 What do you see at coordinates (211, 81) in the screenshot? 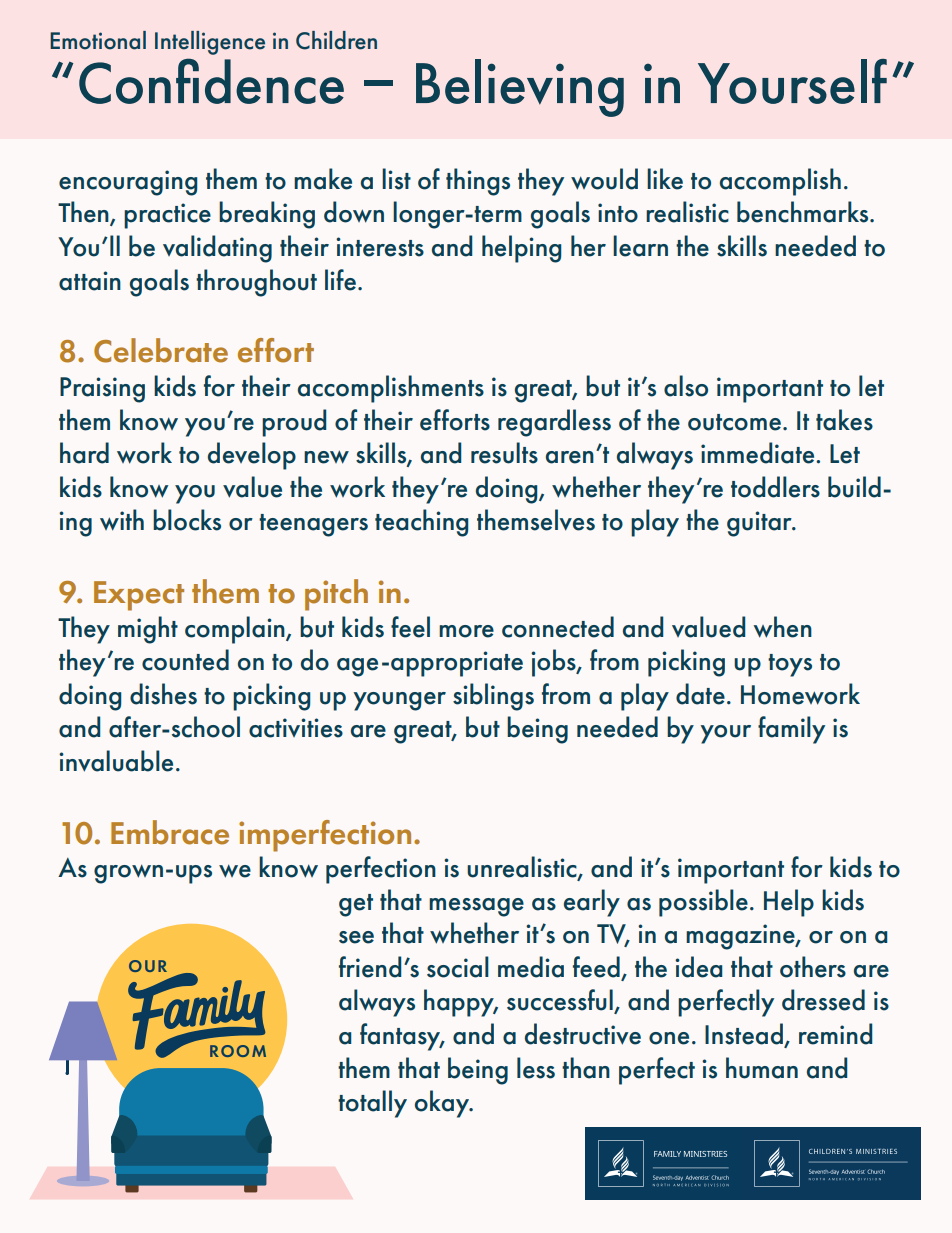
I see `Confidence` at bounding box center [211, 81].
